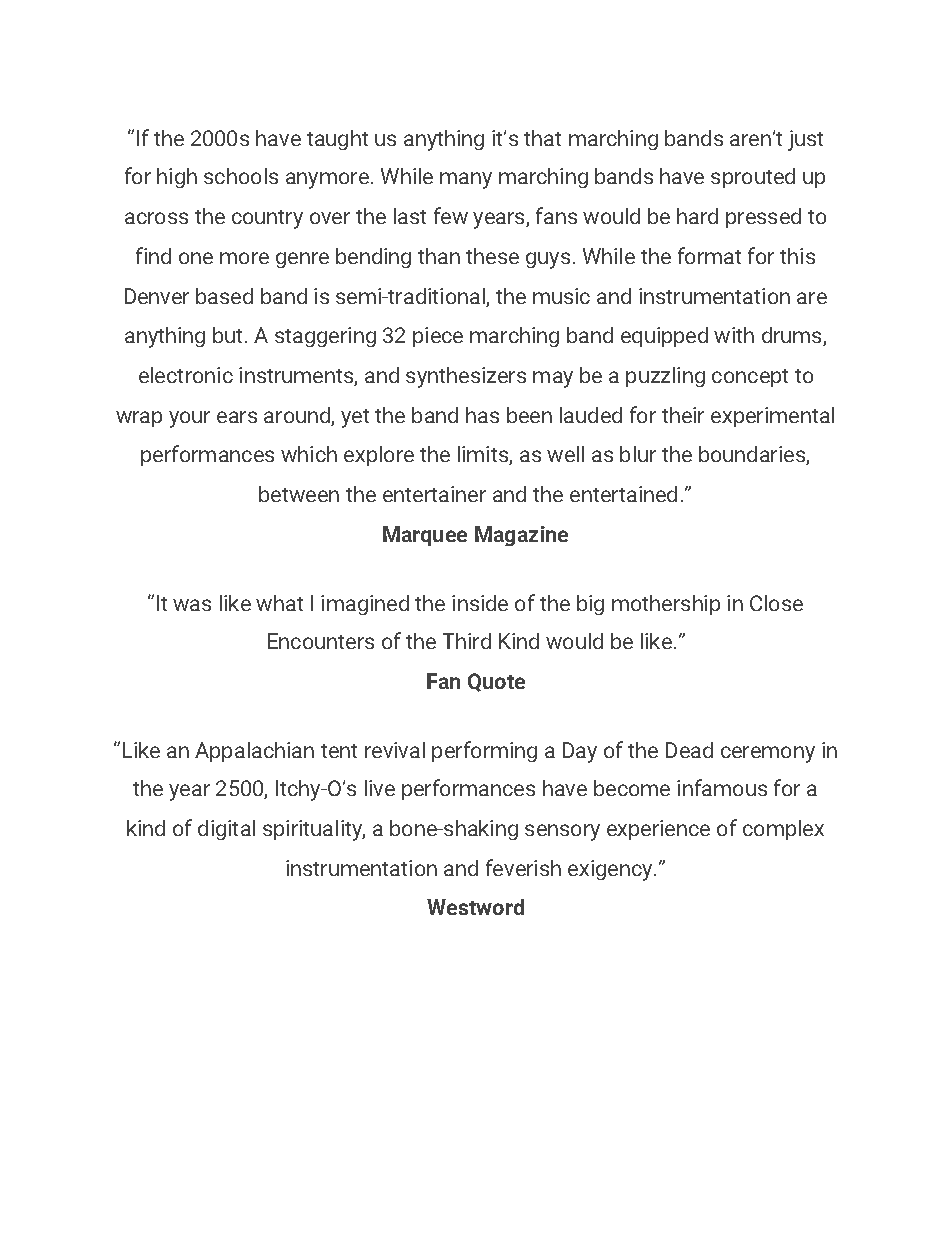 Image resolution: width=952 pixels, height=1233 pixels. Describe the element at coordinates (496, 682) in the document. I see `Quote` at that location.
